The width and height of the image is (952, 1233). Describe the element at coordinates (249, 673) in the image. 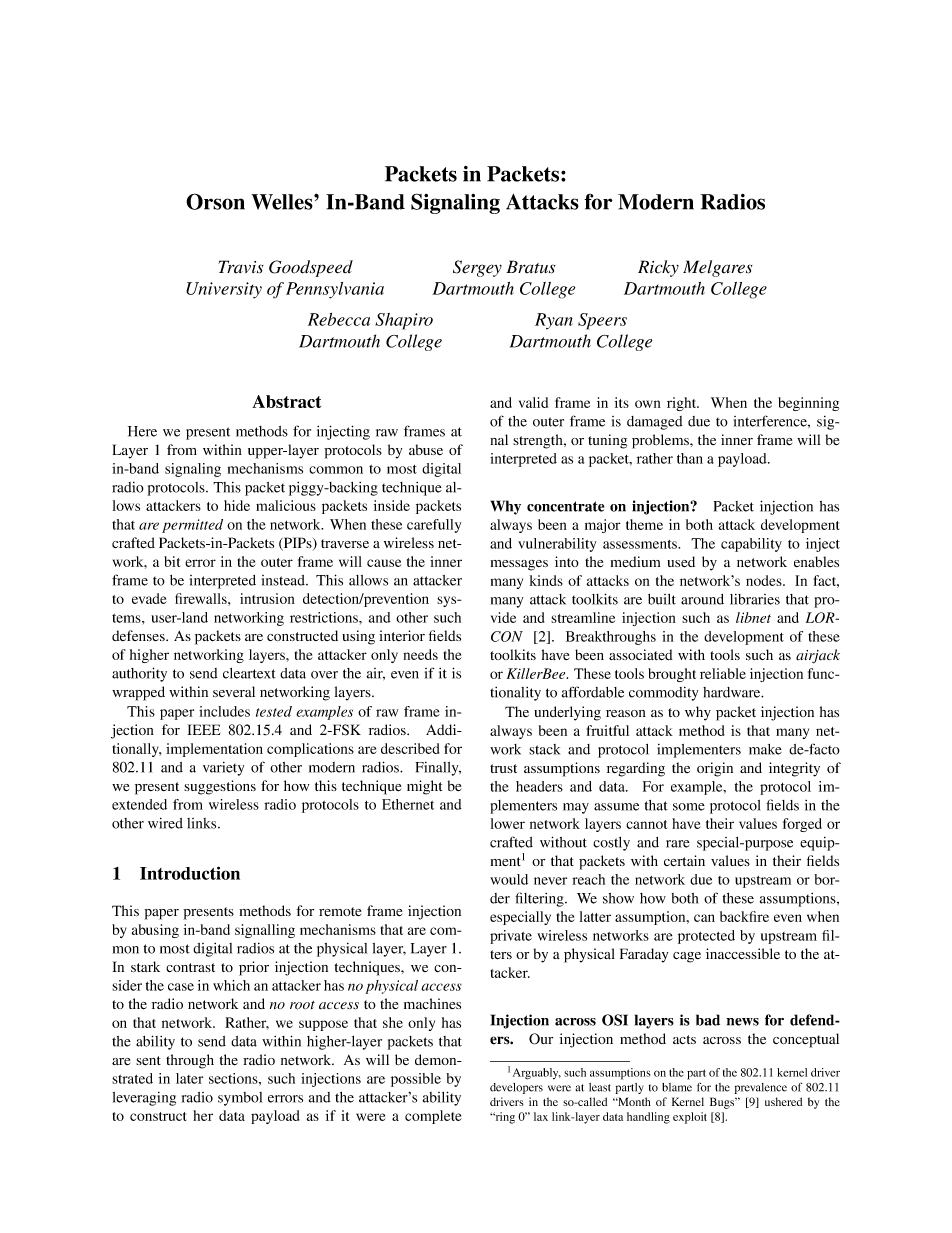

I see `cleartext` at that location.
